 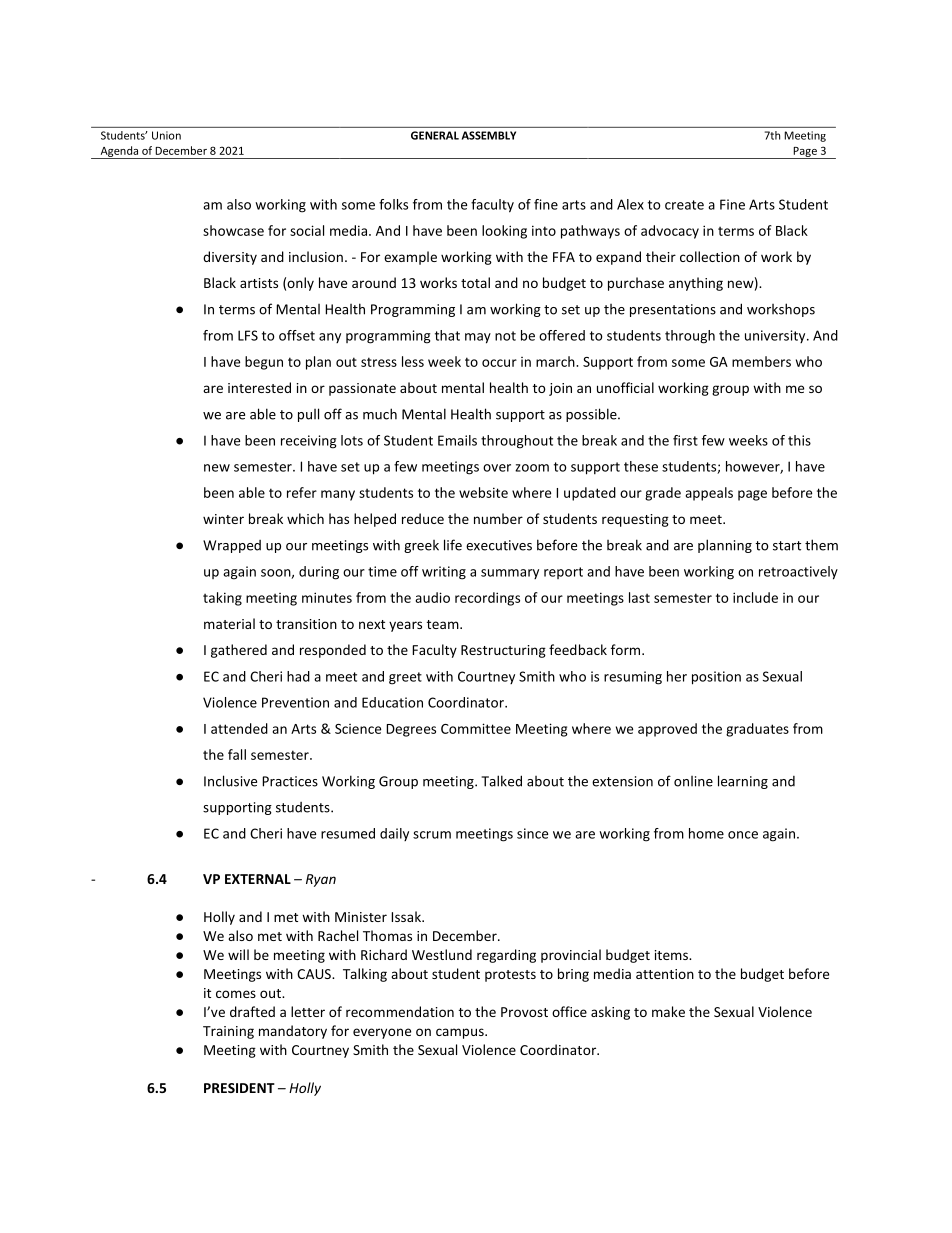 What do you see at coordinates (489, 135) in the document?
I see `ASSEMBLY` at bounding box center [489, 135].
